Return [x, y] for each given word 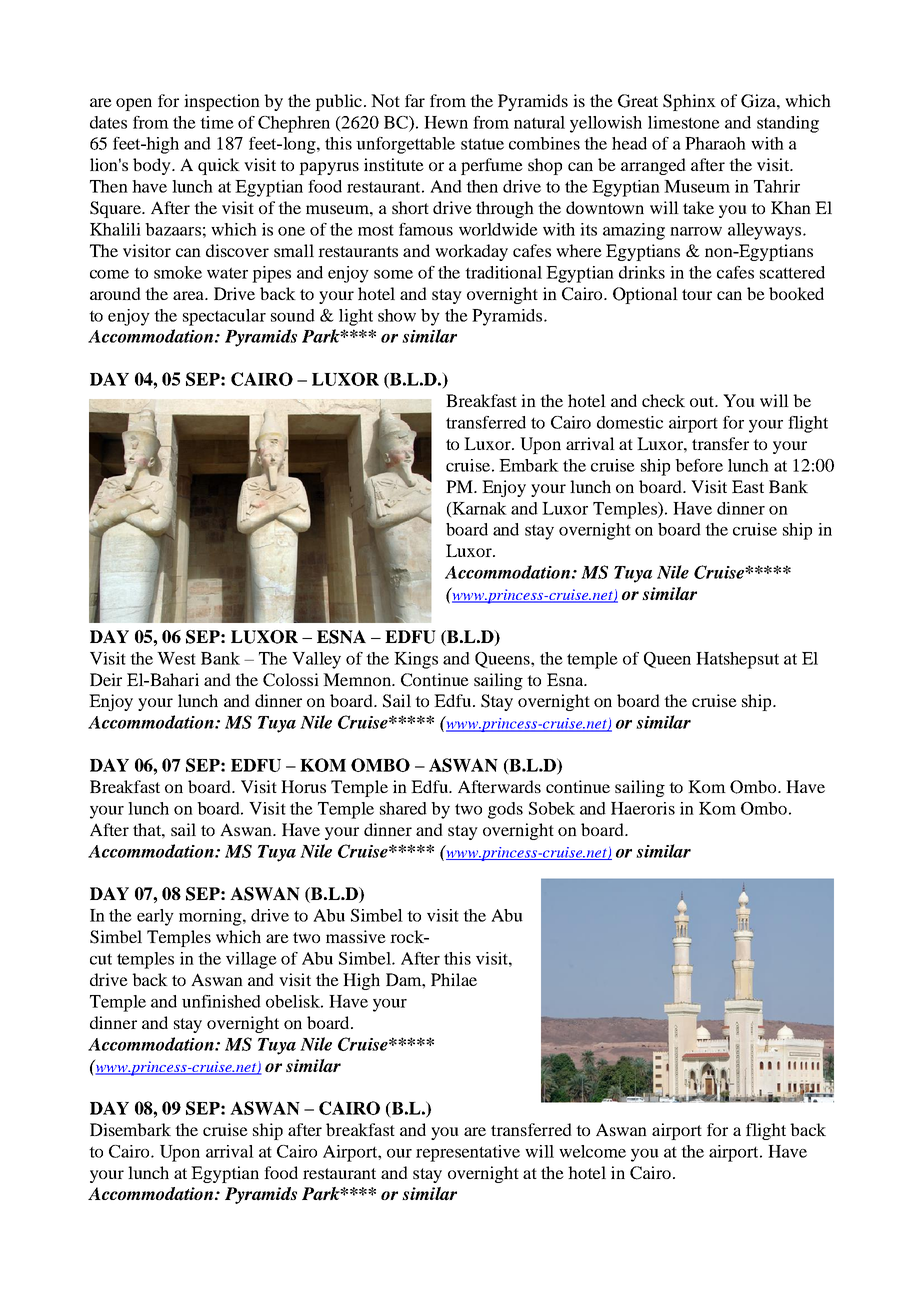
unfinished [221, 1001]
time [217, 122]
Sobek [552, 808]
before [699, 465]
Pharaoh [715, 143]
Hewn [446, 122]
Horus [303, 786]
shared [403, 808]
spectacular [224, 317]
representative [468, 1153]
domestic [630, 422]
